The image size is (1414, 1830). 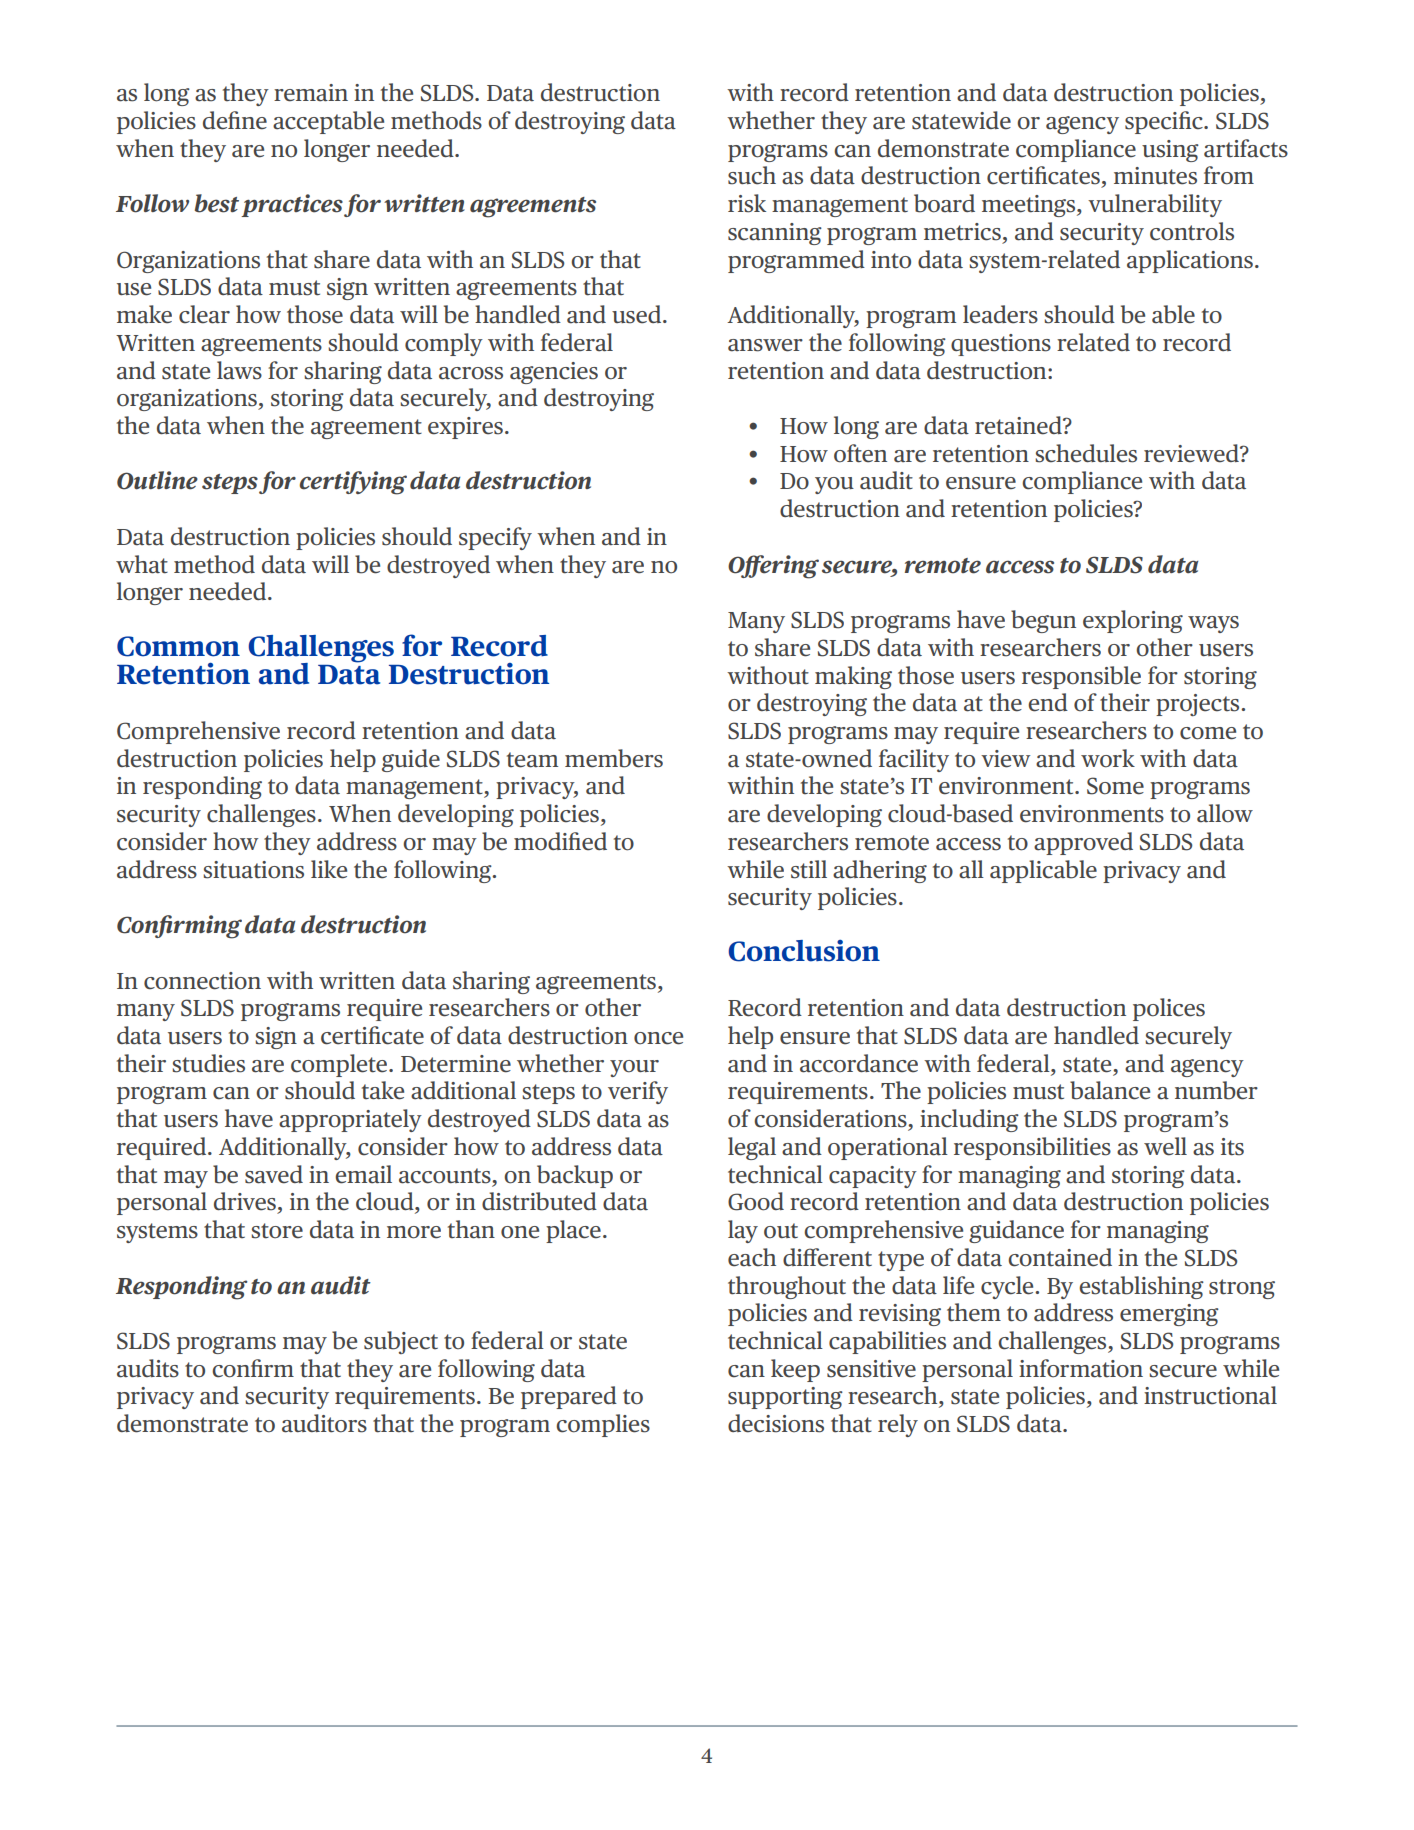 I want to click on such, so click(x=752, y=175).
